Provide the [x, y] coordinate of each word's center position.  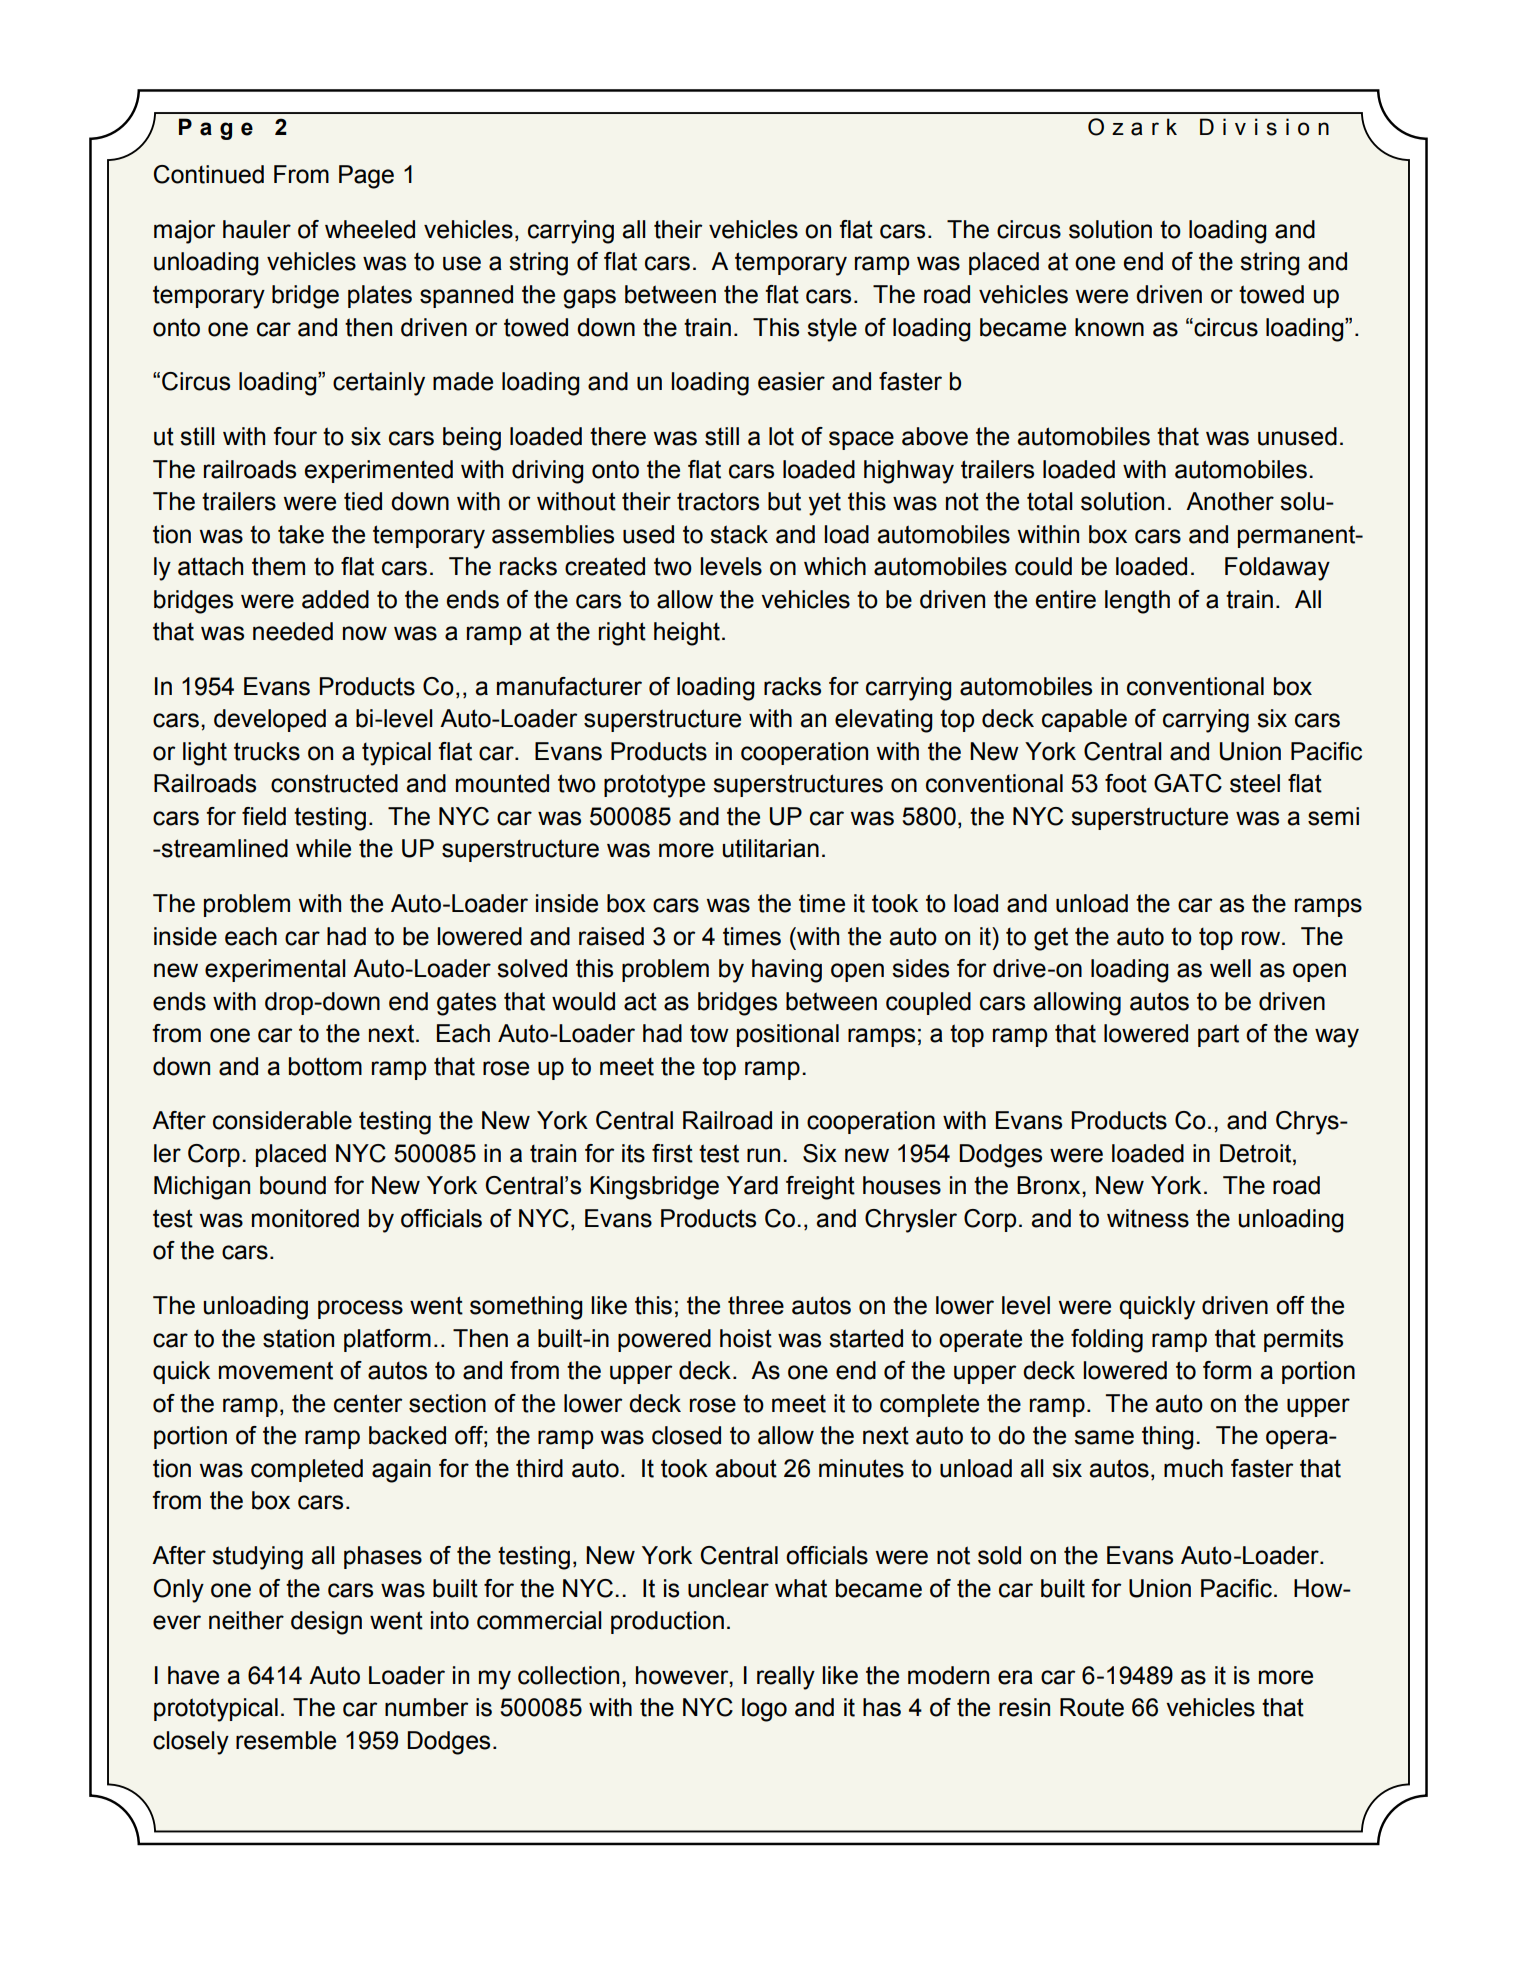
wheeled [370, 229]
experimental [275, 970]
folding [1107, 1341]
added [335, 599]
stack [739, 534]
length [1137, 602]
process [360, 1309]
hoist [746, 1338]
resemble [286, 1740]
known [1109, 327]
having [787, 971]
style [832, 330]
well [1230, 968]
